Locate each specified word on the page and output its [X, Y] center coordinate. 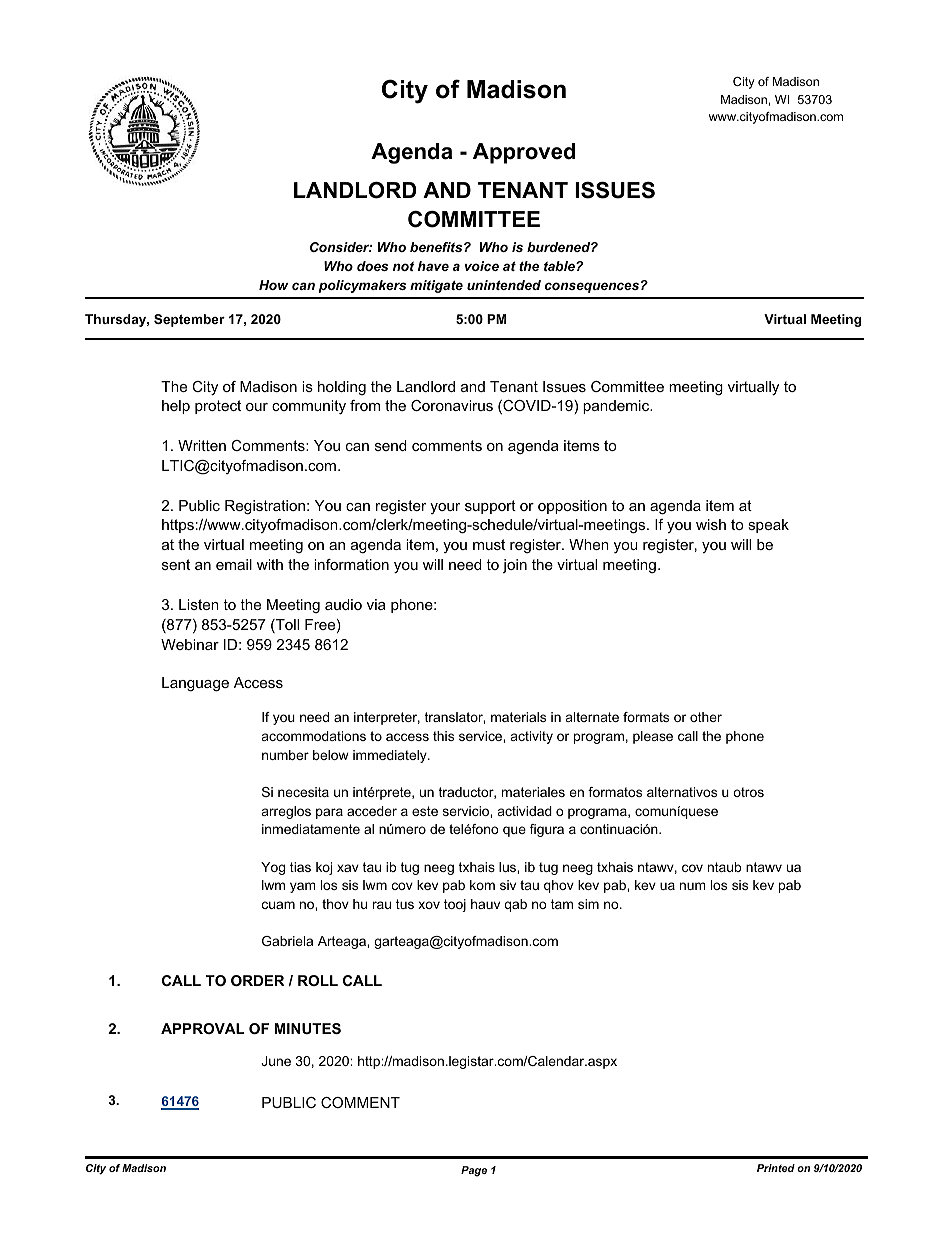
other [706, 717]
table [560, 266]
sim [588, 904]
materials [518, 717]
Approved [524, 153]
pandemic [617, 407]
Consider [341, 247]
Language [195, 684]
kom [482, 885]
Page [474, 1171]
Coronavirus [452, 405]
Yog [273, 868]
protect [218, 407]
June [276, 1061]
